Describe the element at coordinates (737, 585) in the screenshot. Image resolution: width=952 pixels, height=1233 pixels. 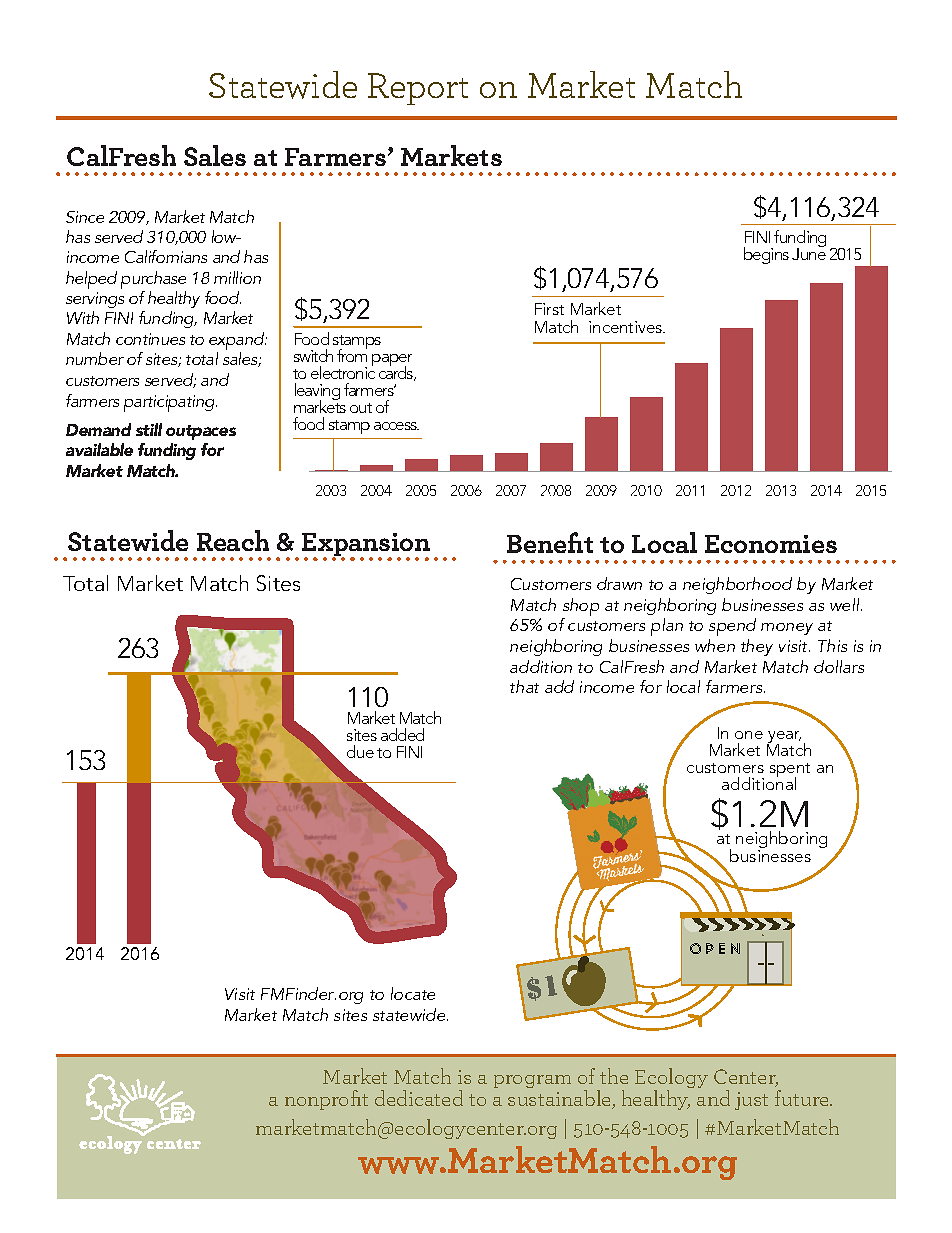
I see `neighborhood` at that location.
